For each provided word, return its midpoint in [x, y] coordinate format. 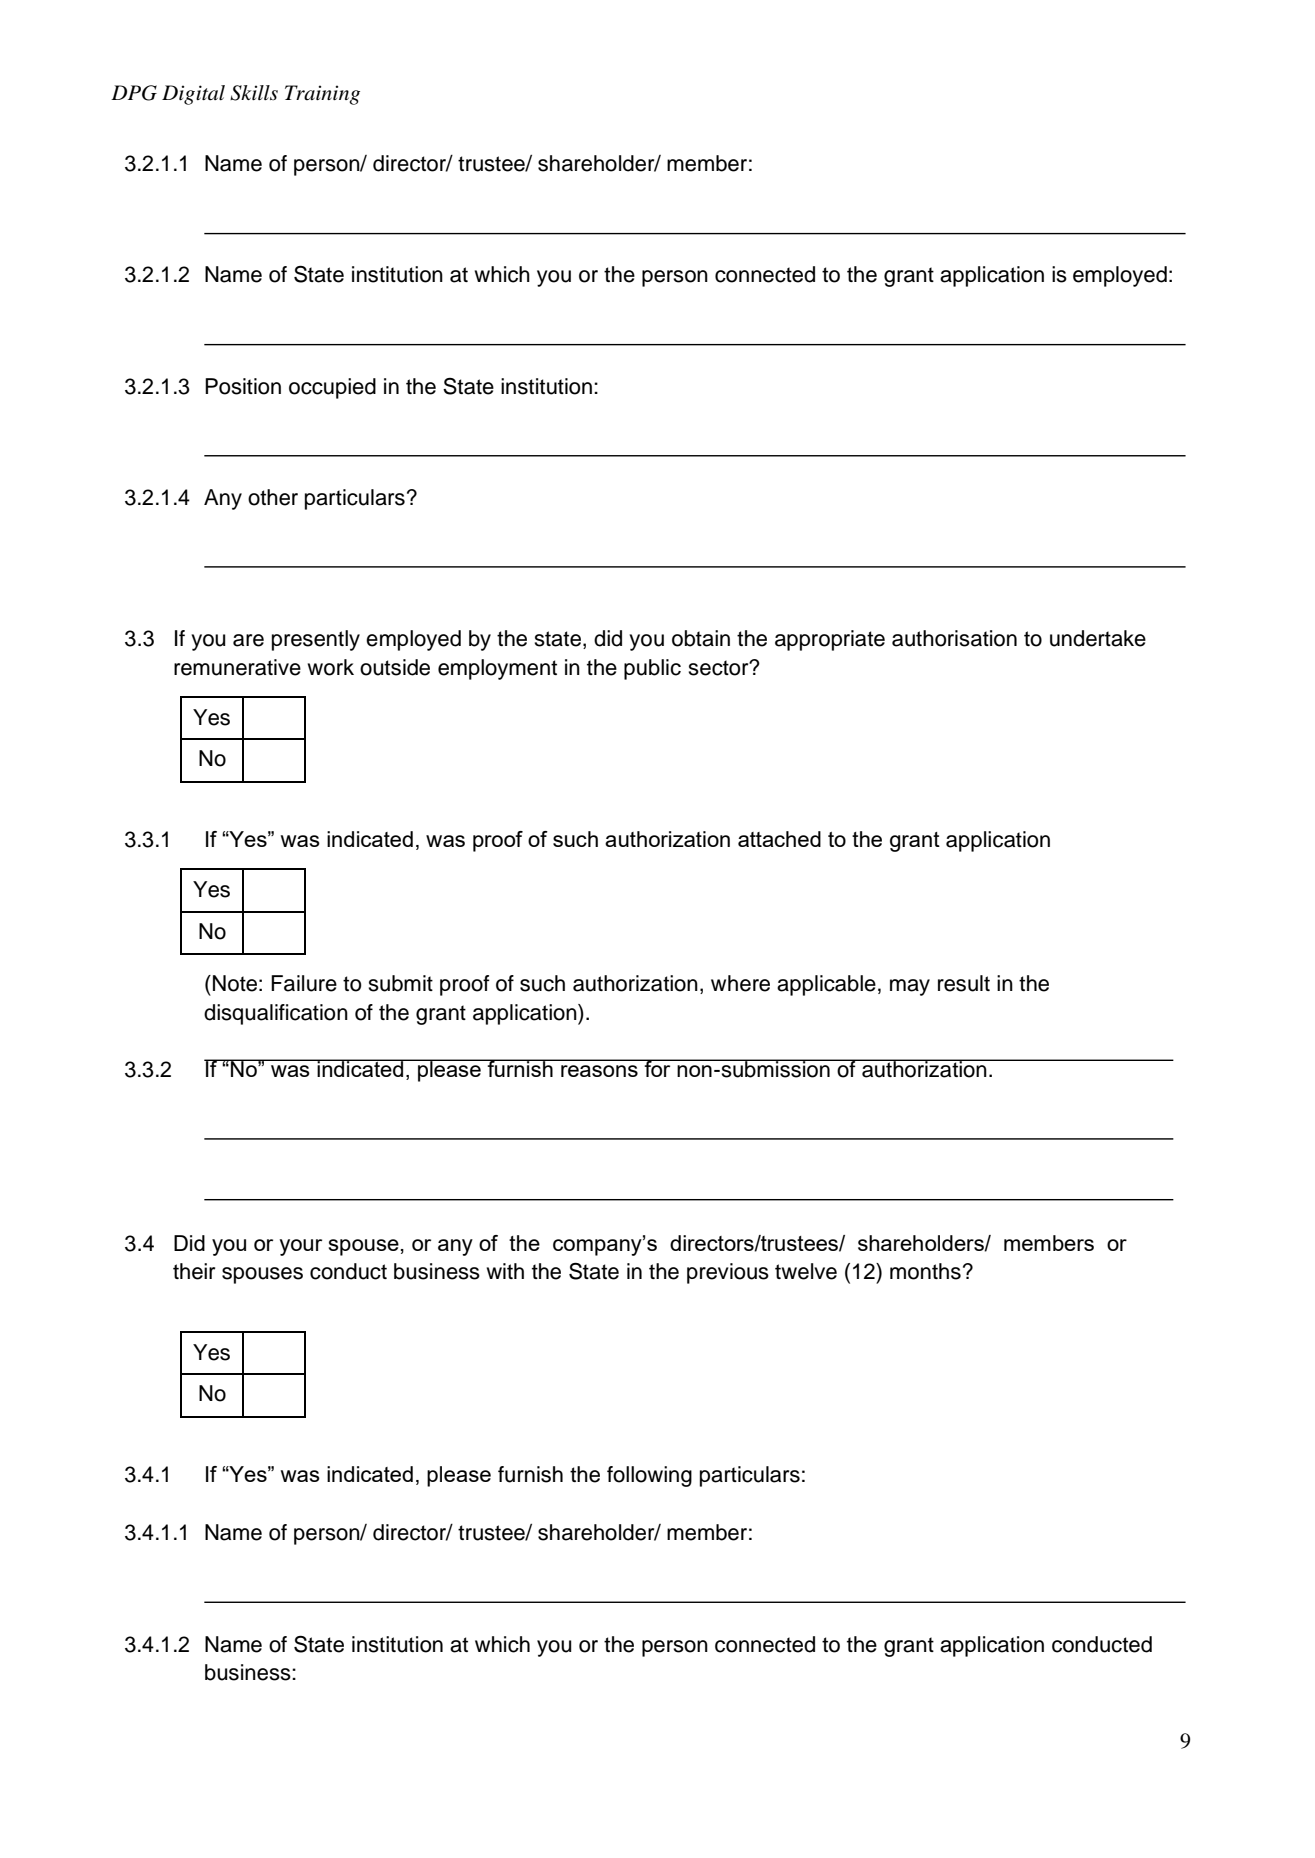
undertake [1098, 638]
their [194, 1271]
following [649, 1476]
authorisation [954, 638]
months [925, 1271]
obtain [701, 638]
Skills [254, 93]
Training [322, 95]
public [652, 669]
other [273, 497]
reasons [599, 1071]
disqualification [276, 1014]
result [964, 983]
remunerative [237, 667]
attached [779, 839]
